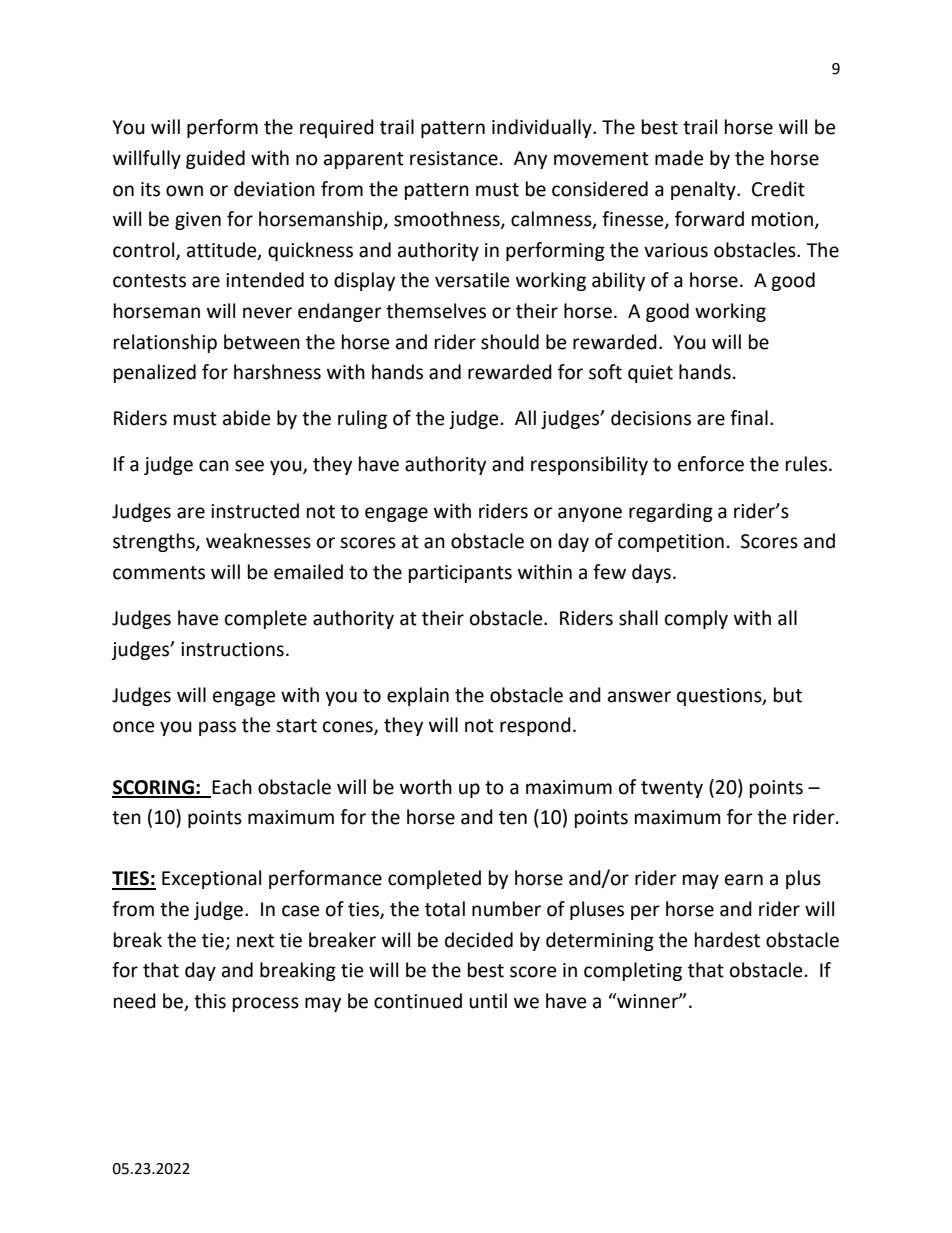 This image has width=952, height=1233. I want to click on explain, so click(418, 696).
